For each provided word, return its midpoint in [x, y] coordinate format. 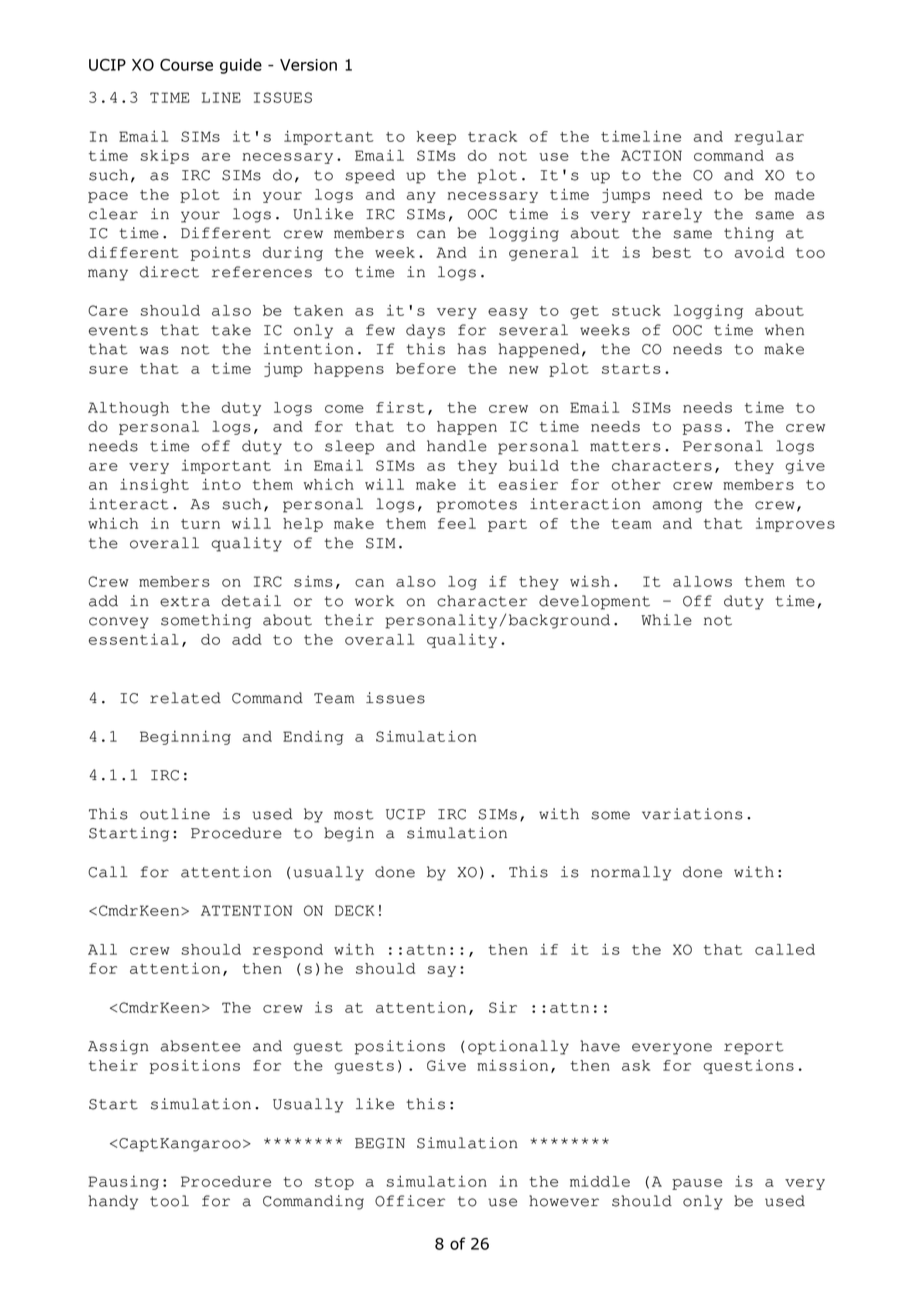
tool [169, 1201]
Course [186, 65]
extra [185, 601]
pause [697, 1184]
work [374, 601]
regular [769, 138]
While [666, 620]
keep [436, 138]
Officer [410, 1201]
